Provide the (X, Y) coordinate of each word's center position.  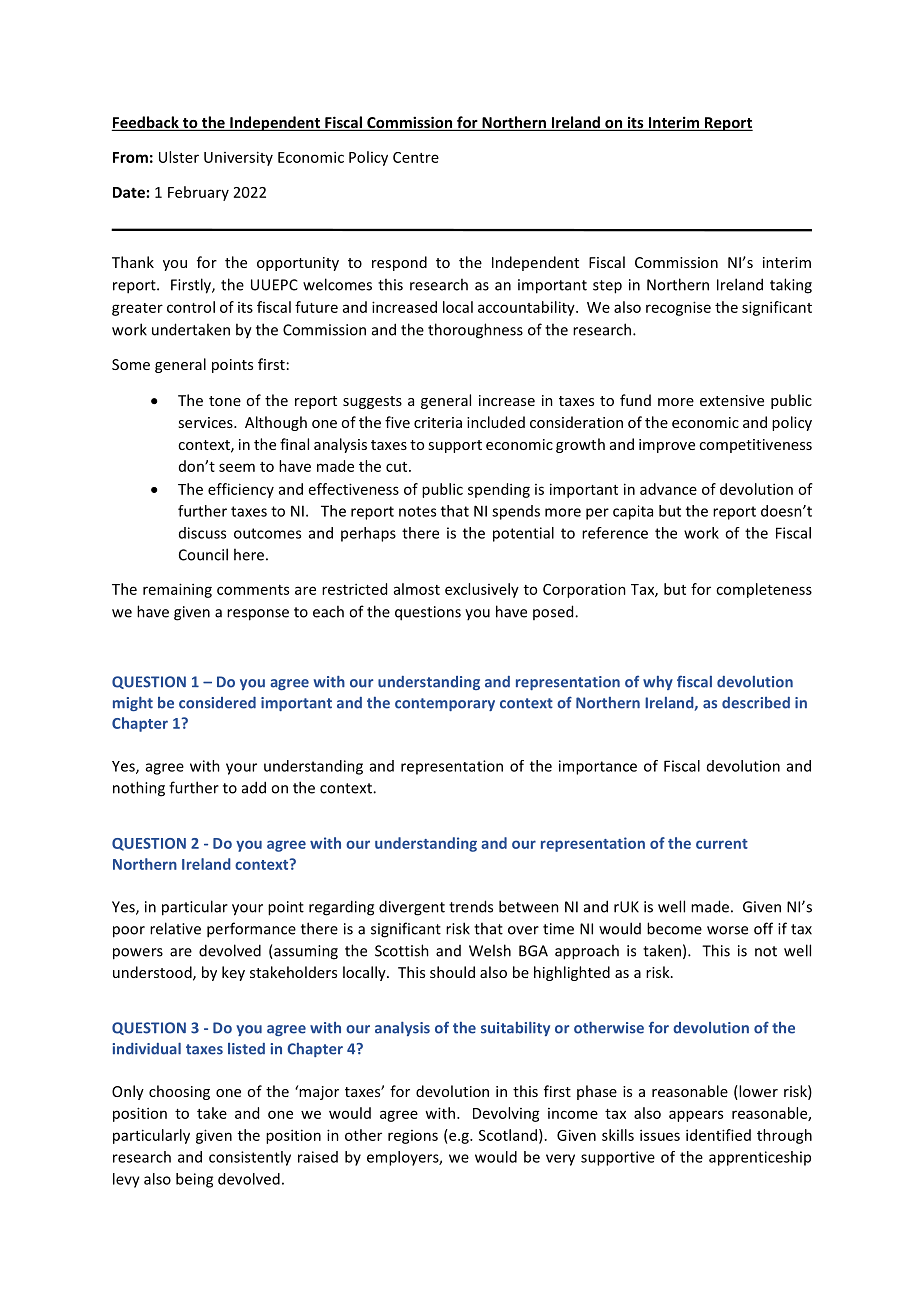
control (191, 307)
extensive (732, 400)
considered (217, 703)
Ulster (179, 157)
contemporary (445, 704)
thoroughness (475, 331)
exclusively (482, 590)
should (452, 972)
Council (203, 554)
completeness (764, 590)
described (756, 703)
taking (791, 286)
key (233, 973)
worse (727, 930)
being (194, 1180)
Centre (416, 157)
